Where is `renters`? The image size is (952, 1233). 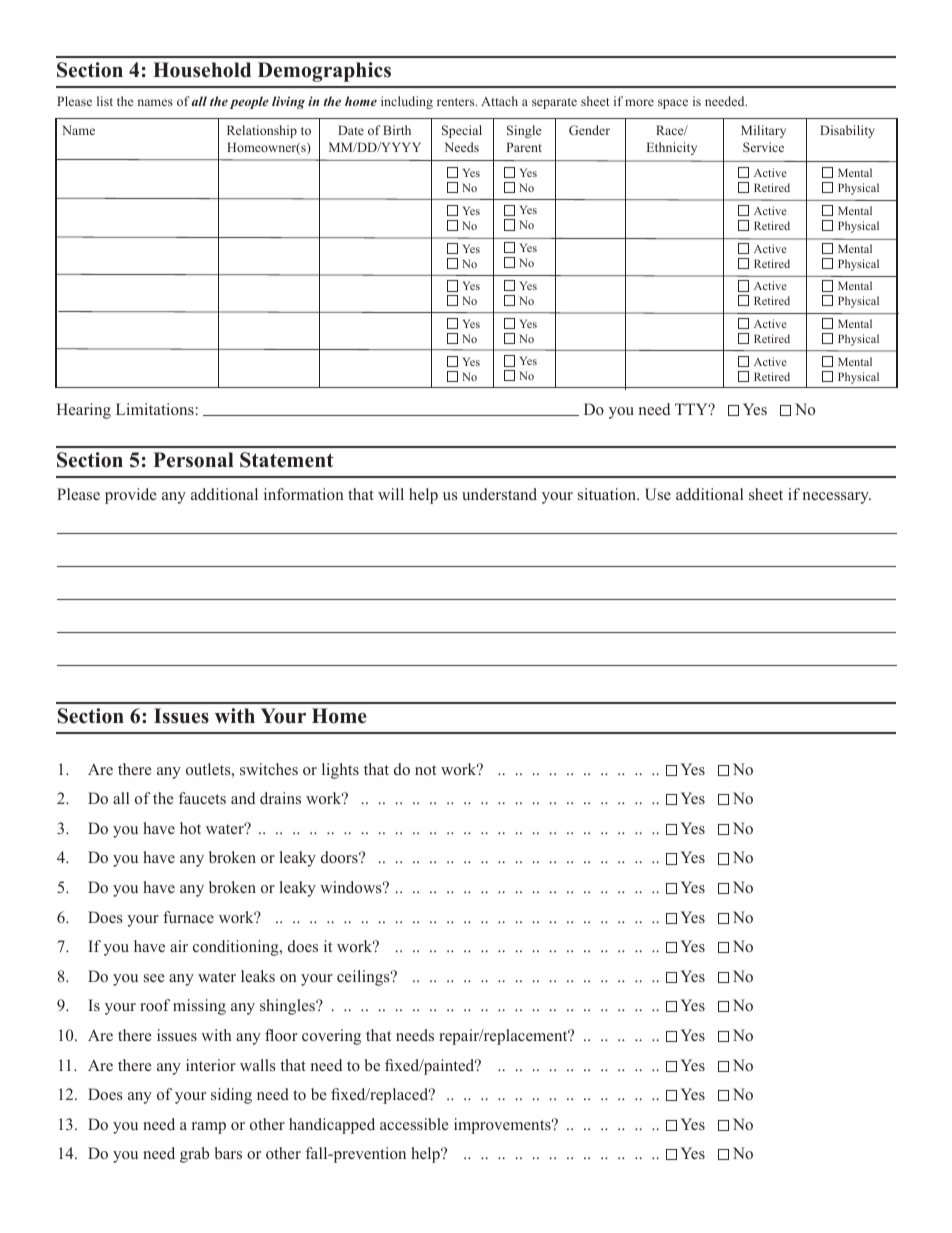 renters is located at coordinates (457, 102).
